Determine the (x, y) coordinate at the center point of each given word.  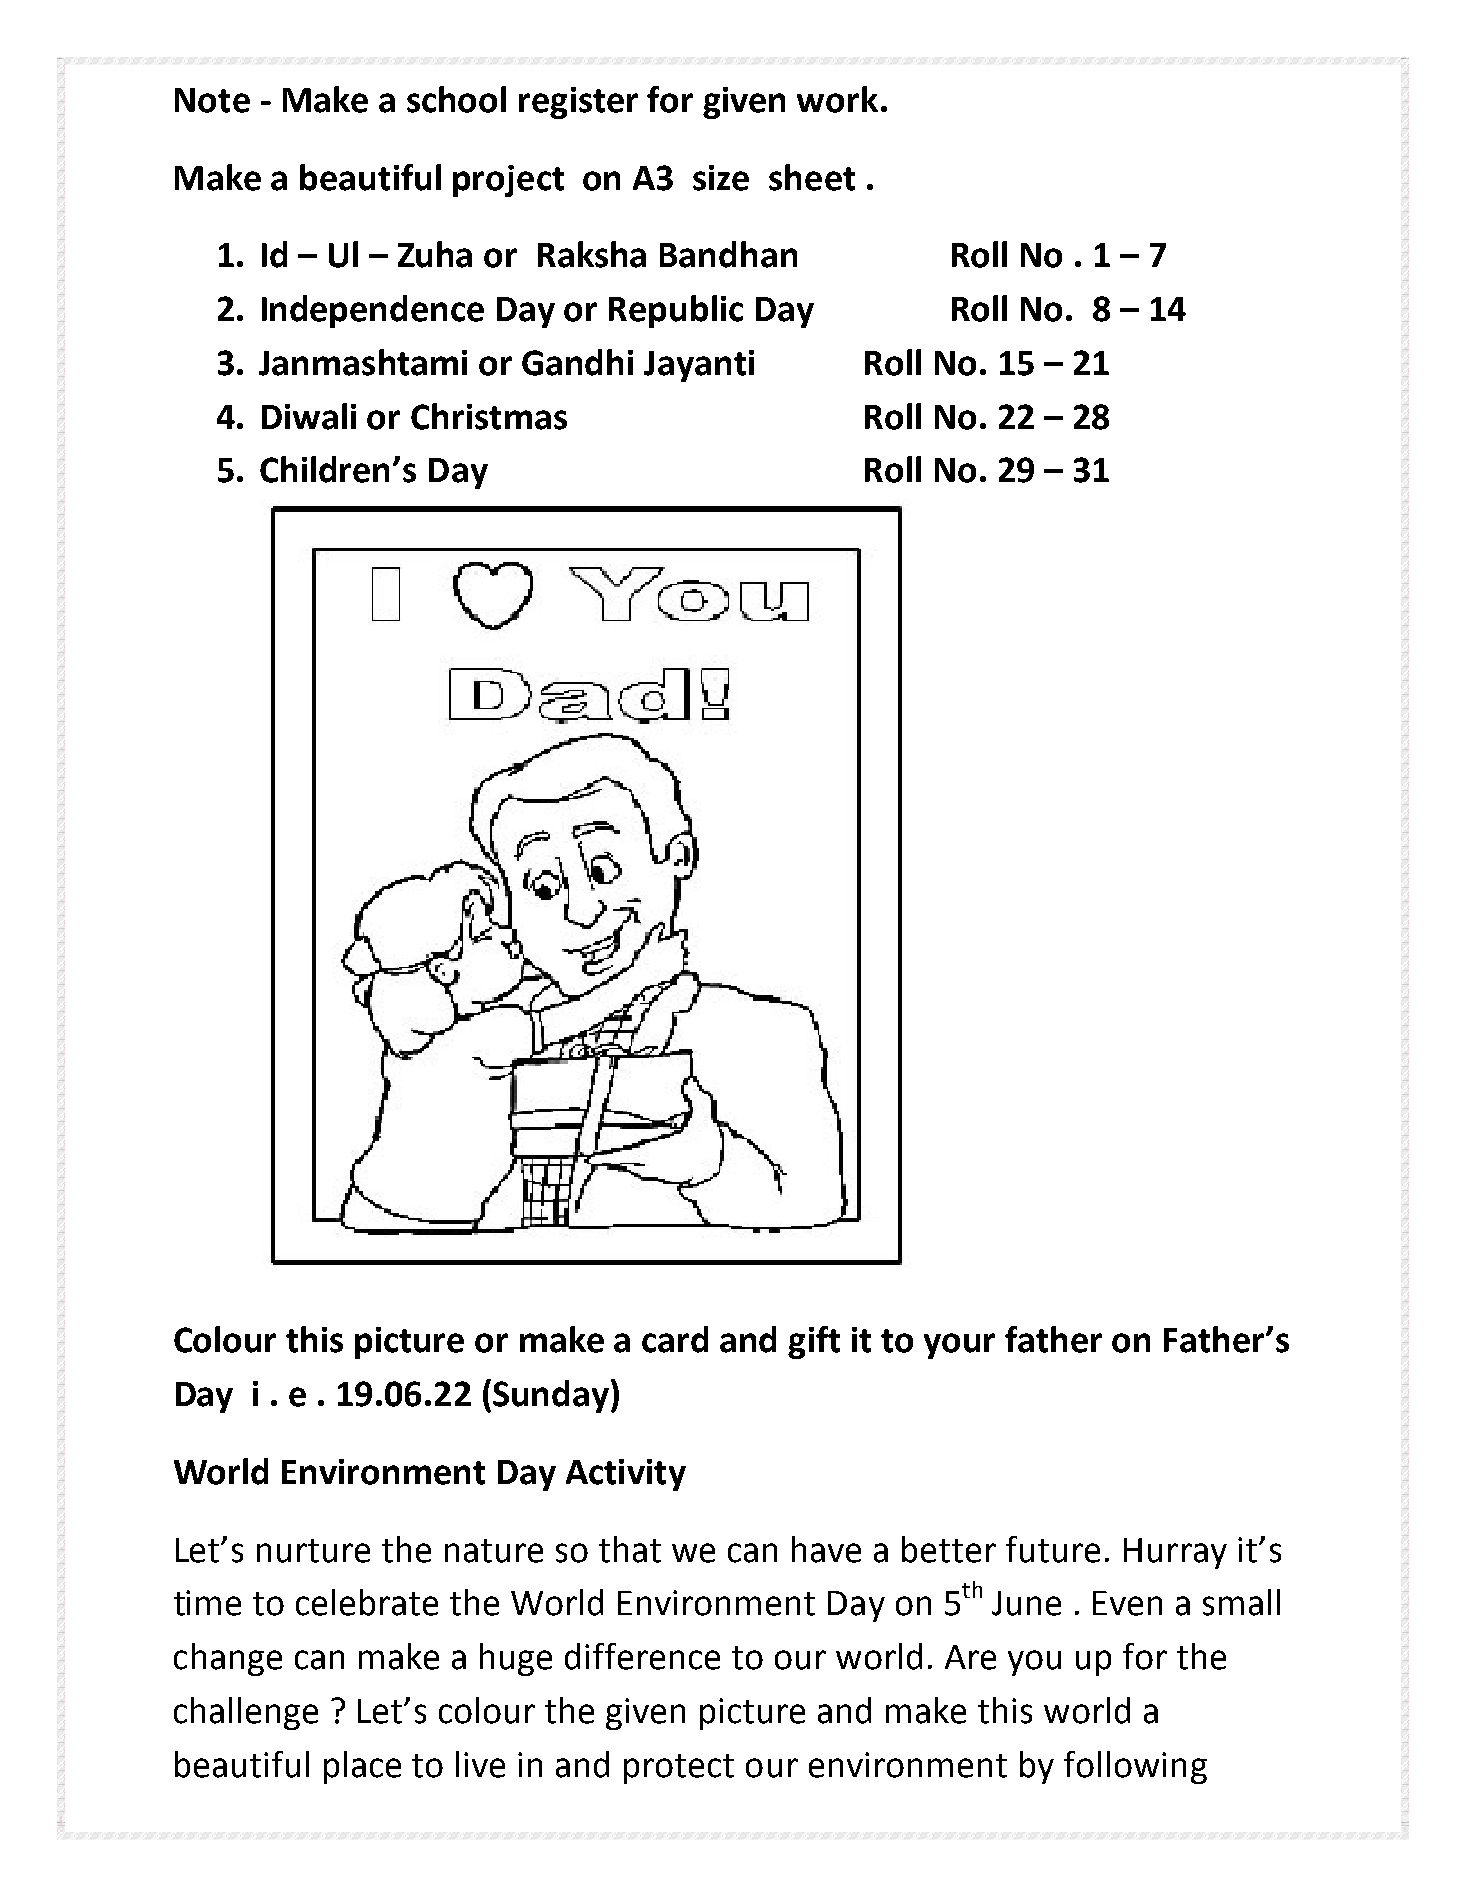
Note (212, 100)
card (675, 1339)
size (721, 178)
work (837, 99)
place (362, 1767)
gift (814, 1342)
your (959, 1346)
